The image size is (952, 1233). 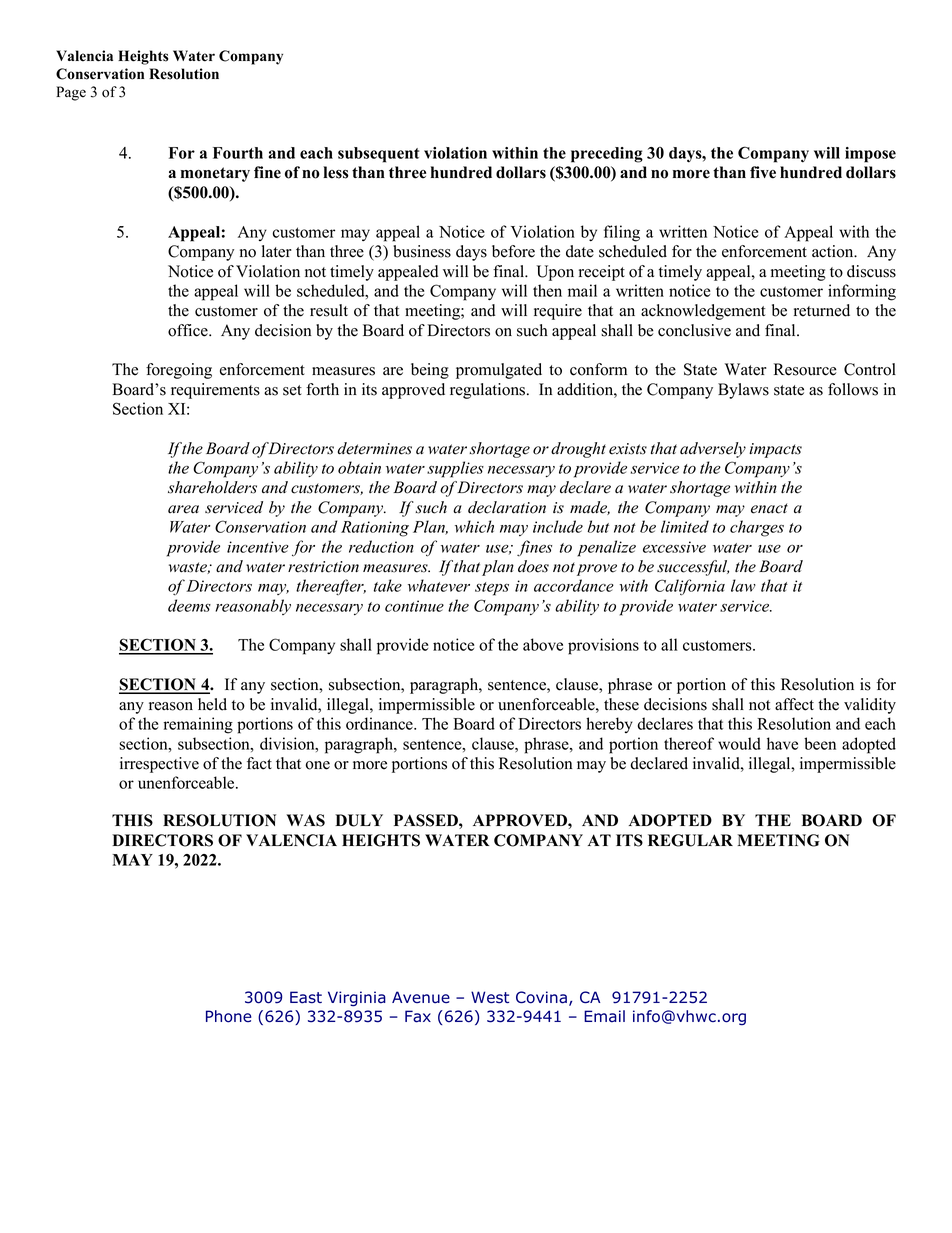 I want to click on charges, so click(x=757, y=528).
